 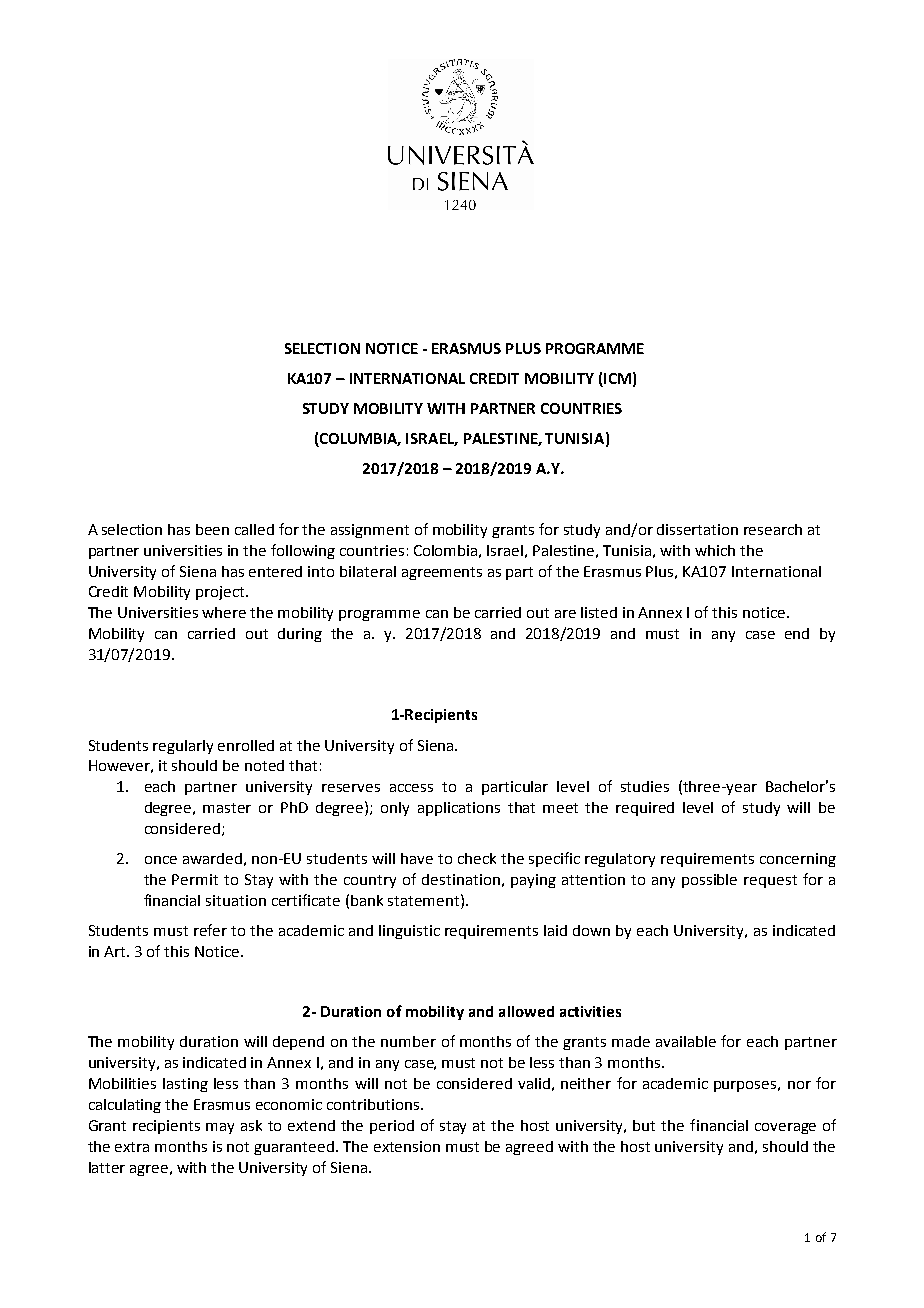 What do you see at coordinates (645, 786) in the page?
I see `studies` at bounding box center [645, 786].
